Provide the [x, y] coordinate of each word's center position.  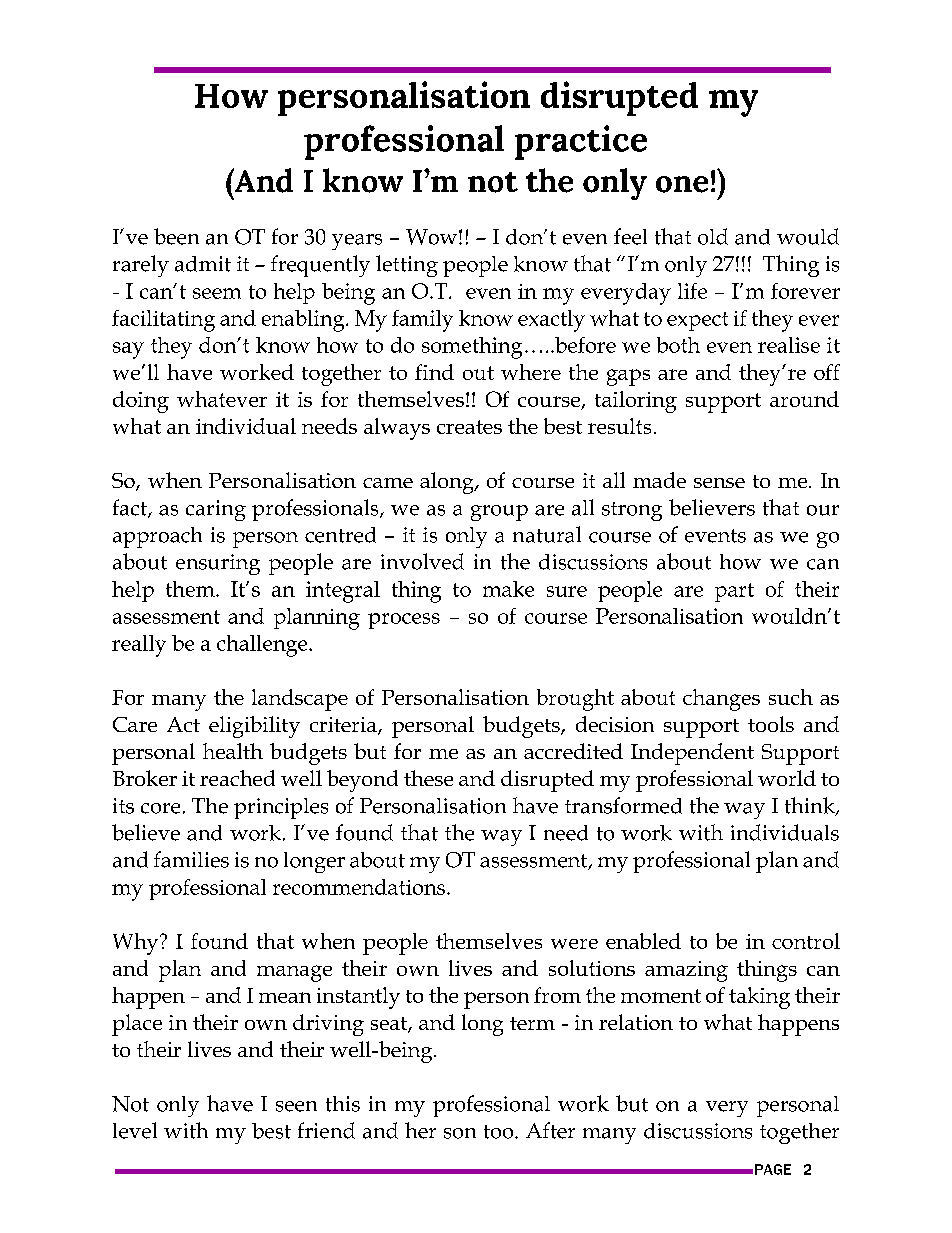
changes [721, 700]
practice [581, 142]
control [806, 941]
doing [141, 402]
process [404, 621]
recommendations [359, 887]
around [804, 399]
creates [469, 427]
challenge [263, 646]
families [191, 859]
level [135, 1130]
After [550, 1130]
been [176, 236]
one [682, 184]
